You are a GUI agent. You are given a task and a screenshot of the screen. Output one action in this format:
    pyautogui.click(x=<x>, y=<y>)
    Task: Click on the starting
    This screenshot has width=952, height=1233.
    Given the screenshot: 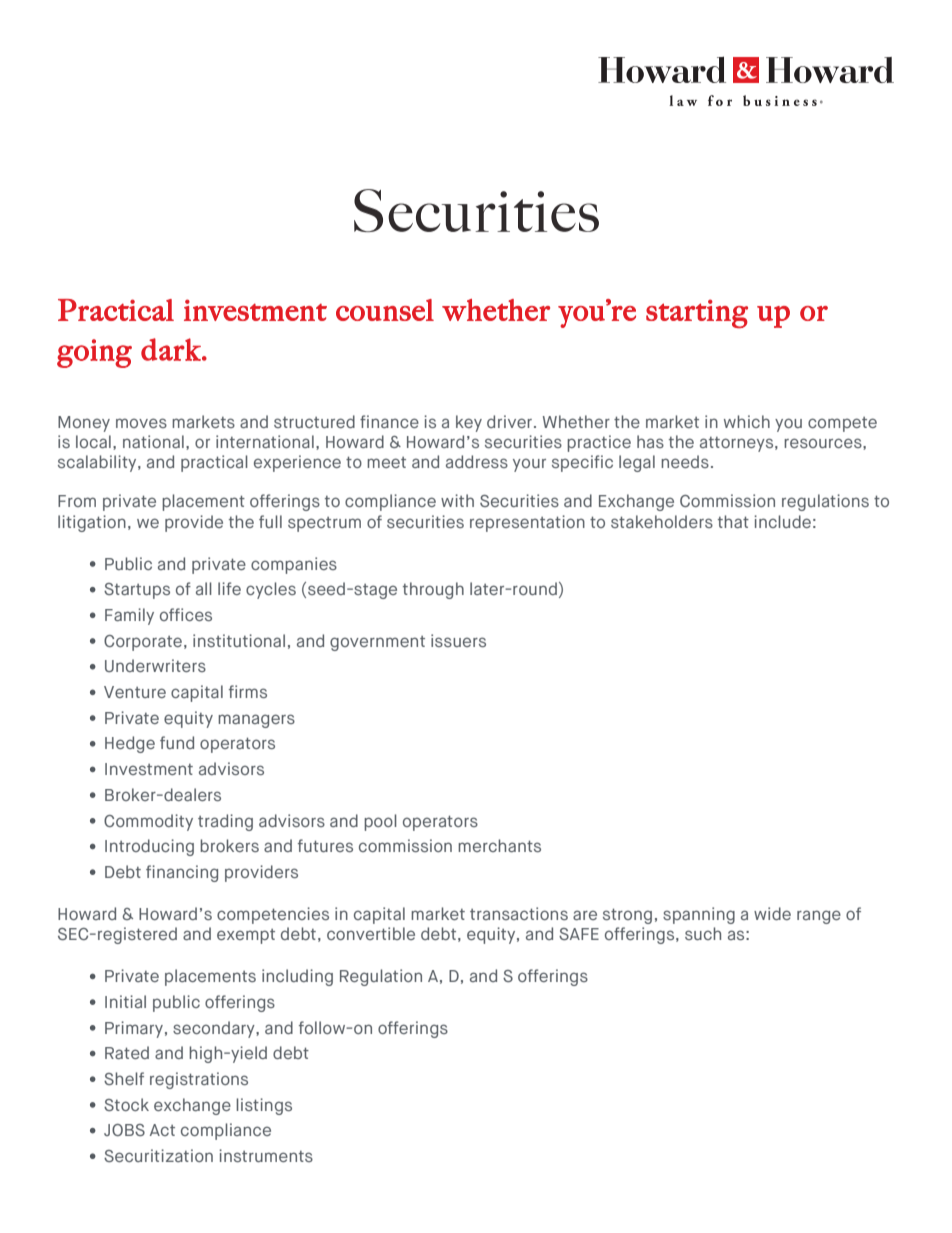 What is the action you would take?
    pyautogui.click(x=697, y=313)
